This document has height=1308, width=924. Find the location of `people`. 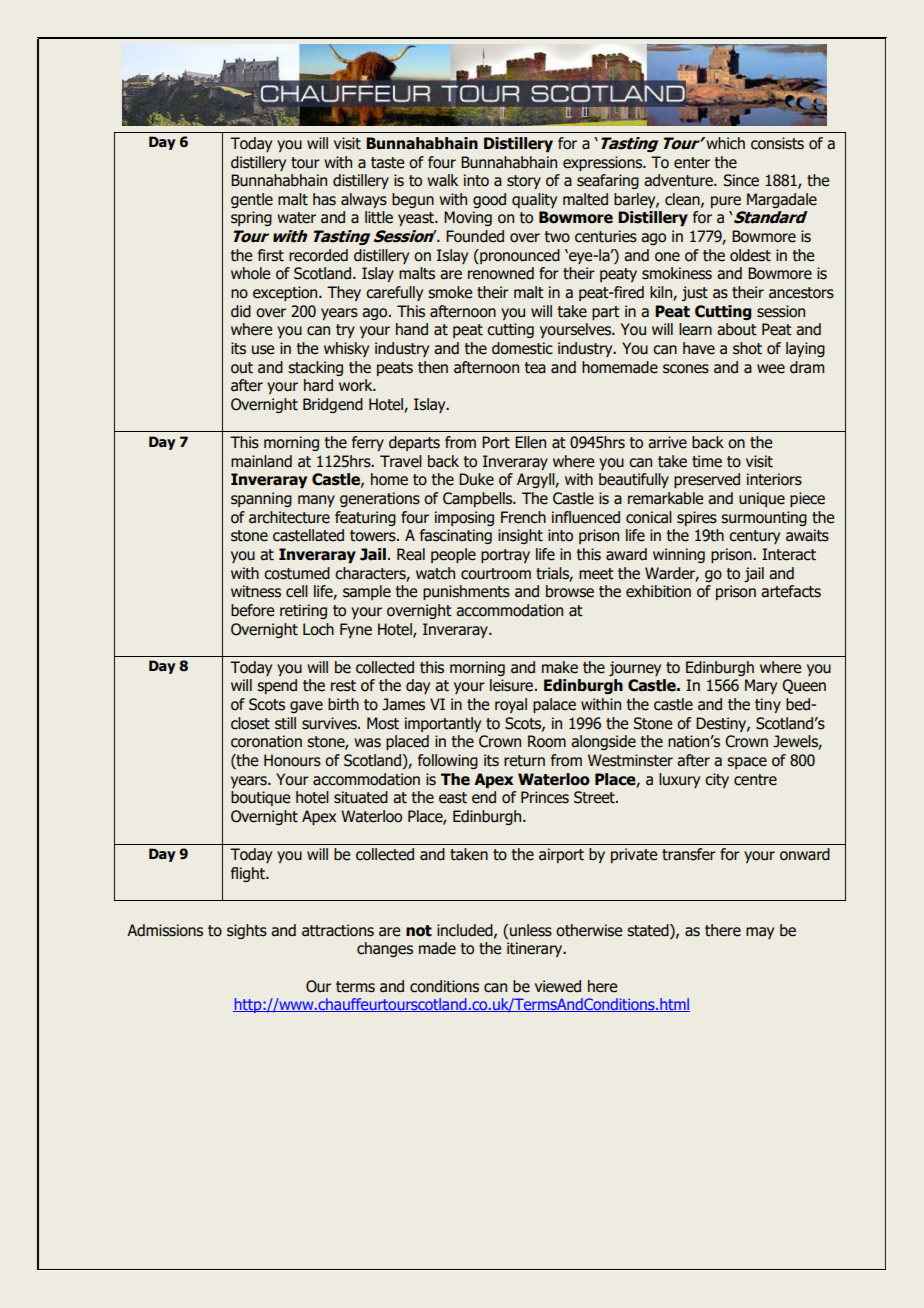

people is located at coordinates (453, 555).
